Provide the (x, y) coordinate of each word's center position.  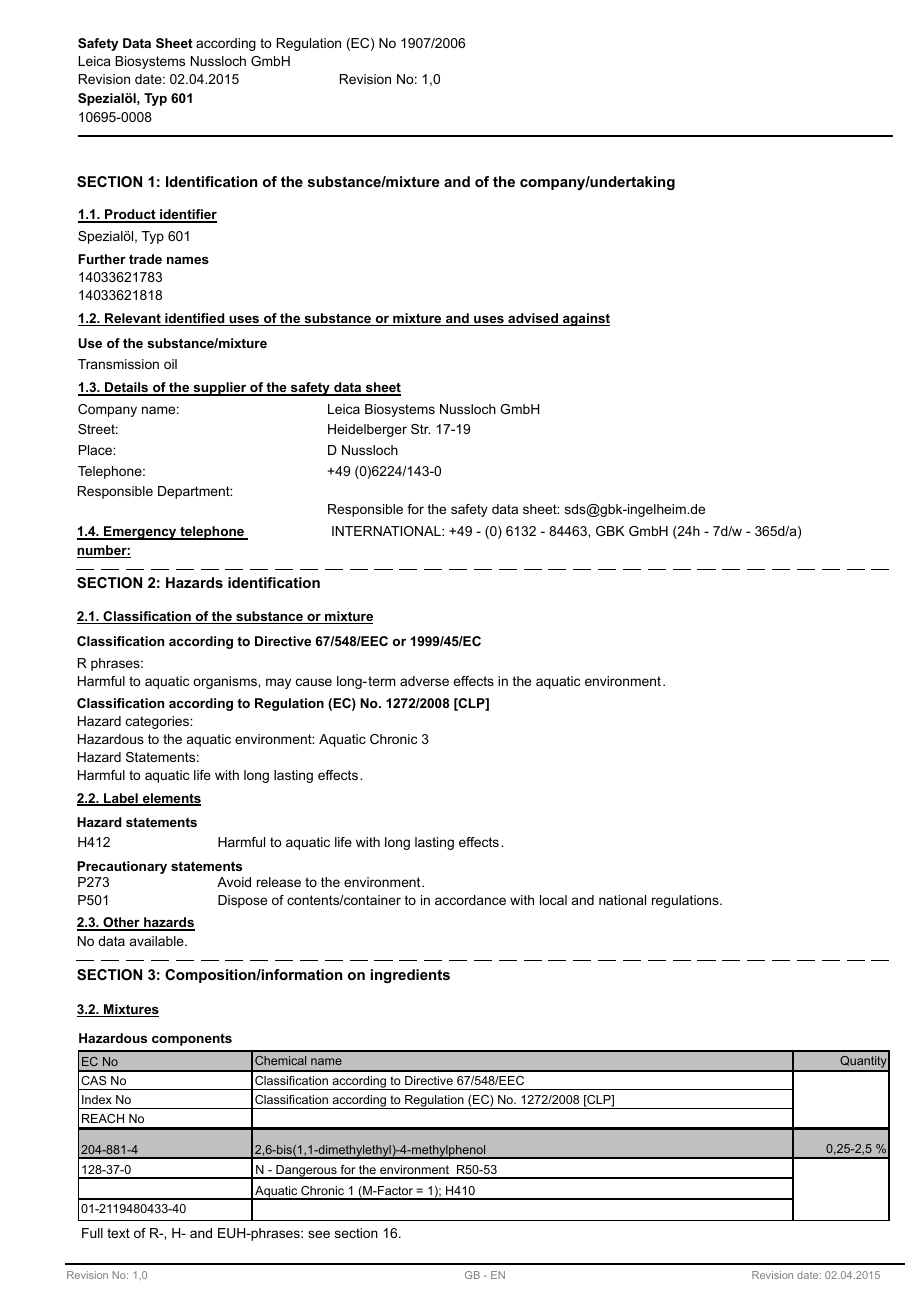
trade (145, 259)
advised (533, 319)
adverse (424, 681)
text (118, 1233)
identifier (187, 216)
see (319, 1234)
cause (314, 682)
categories (158, 722)
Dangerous (306, 1172)
